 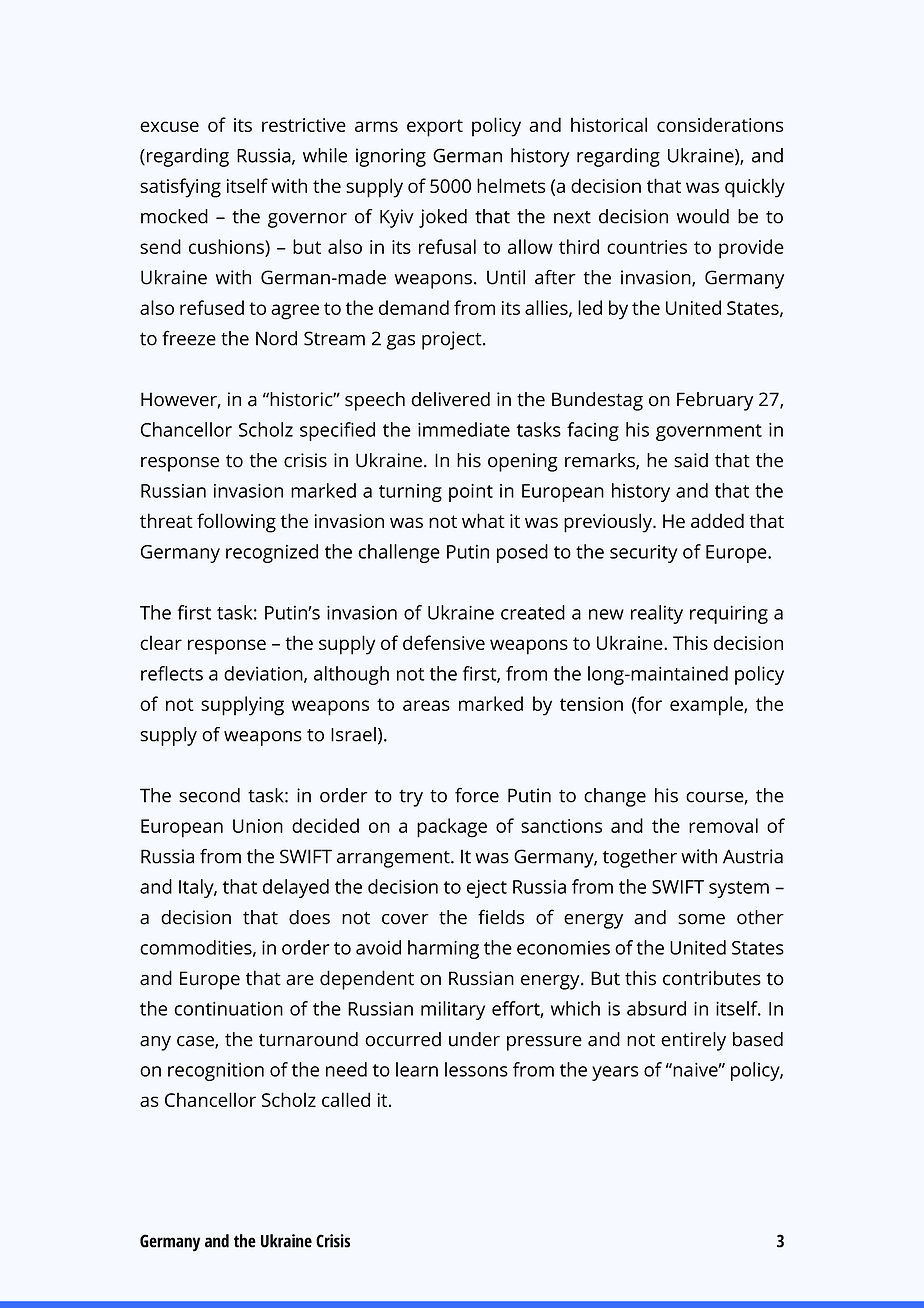 I want to click on recognition, so click(x=216, y=1071).
